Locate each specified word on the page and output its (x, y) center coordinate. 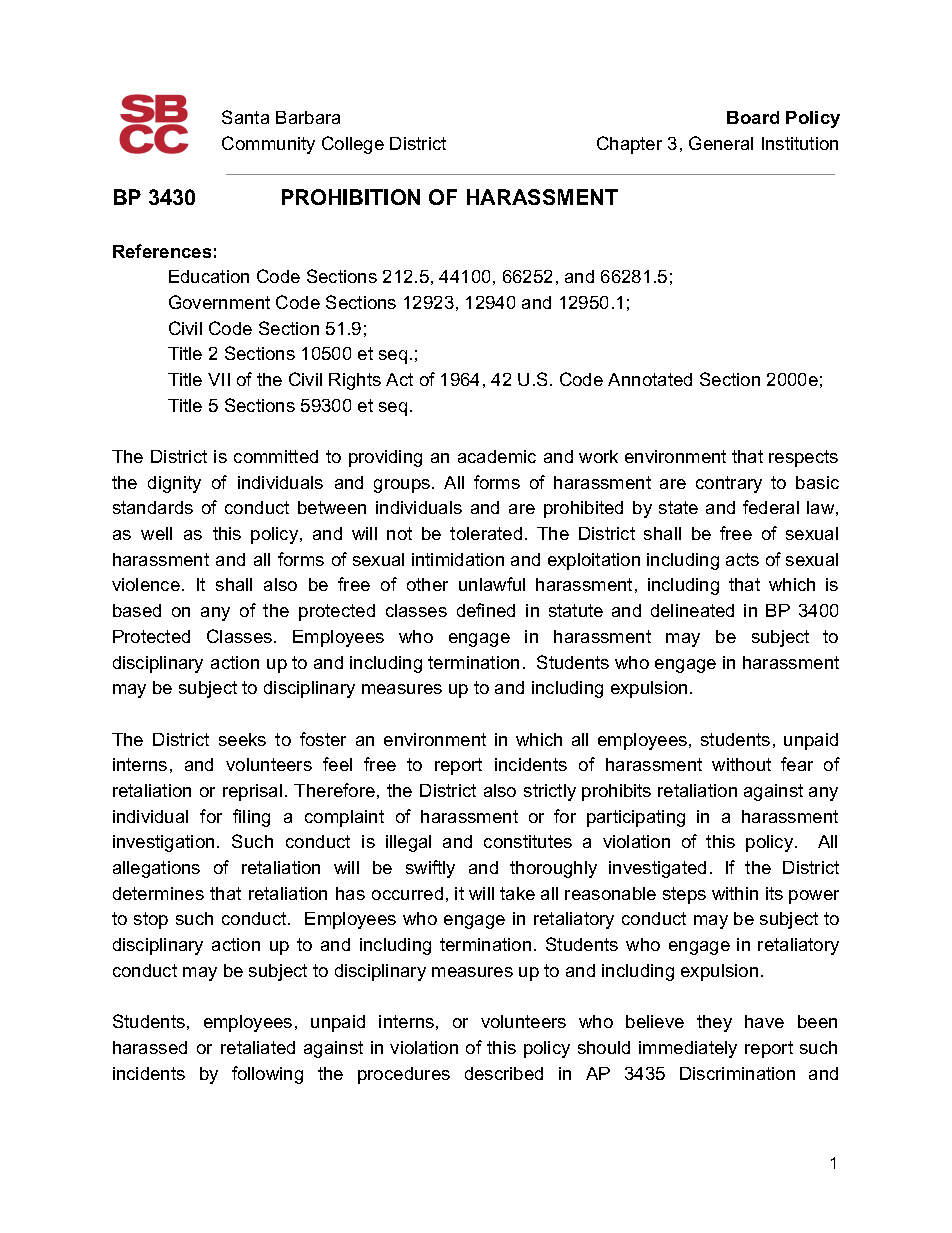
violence (146, 584)
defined (486, 610)
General (721, 143)
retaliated (258, 1047)
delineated (692, 610)
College (353, 145)
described (504, 1073)
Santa (245, 117)
